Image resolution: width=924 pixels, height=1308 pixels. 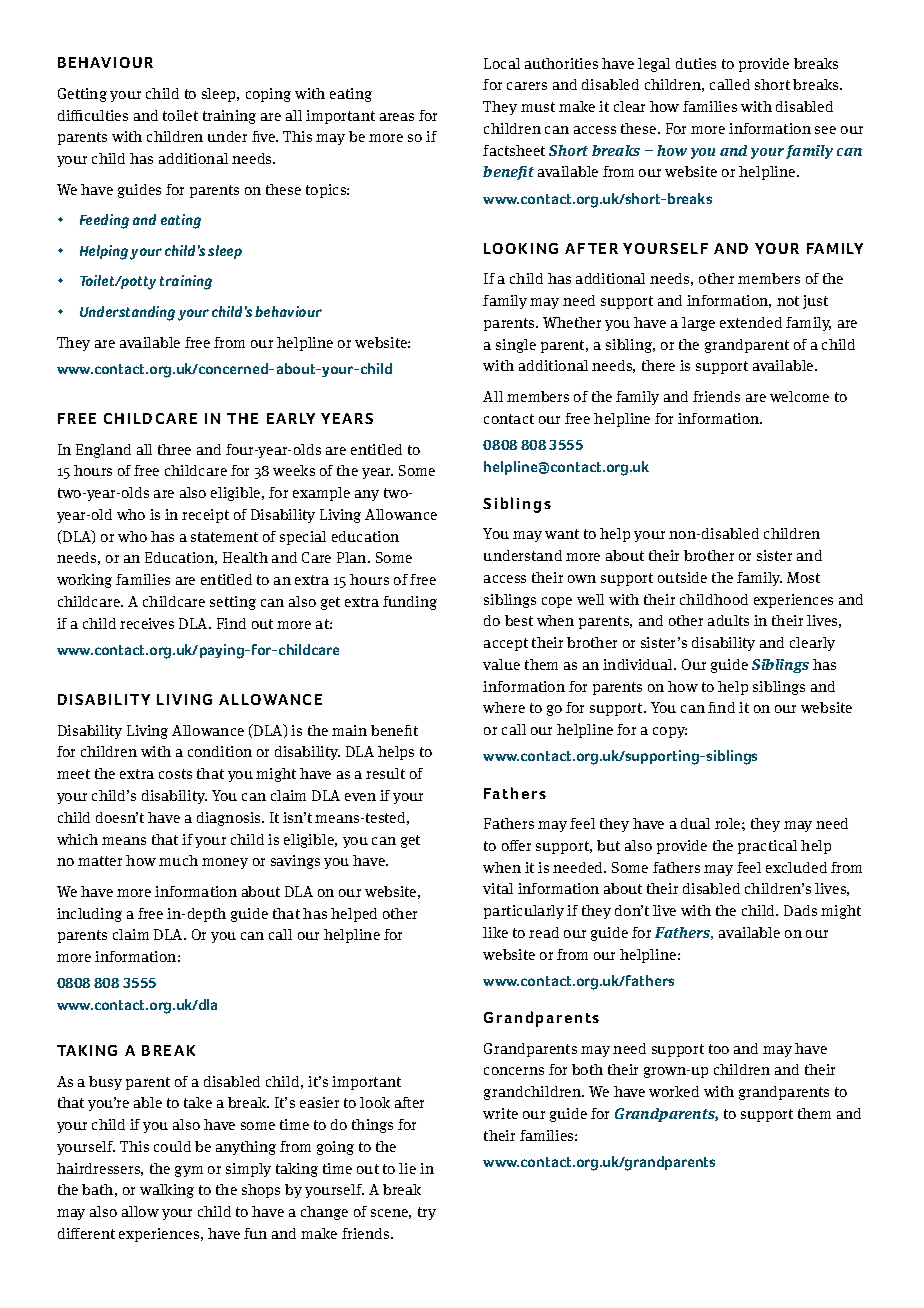 What do you see at coordinates (178, 860) in the screenshot?
I see `much` at bounding box center [178, 860].
